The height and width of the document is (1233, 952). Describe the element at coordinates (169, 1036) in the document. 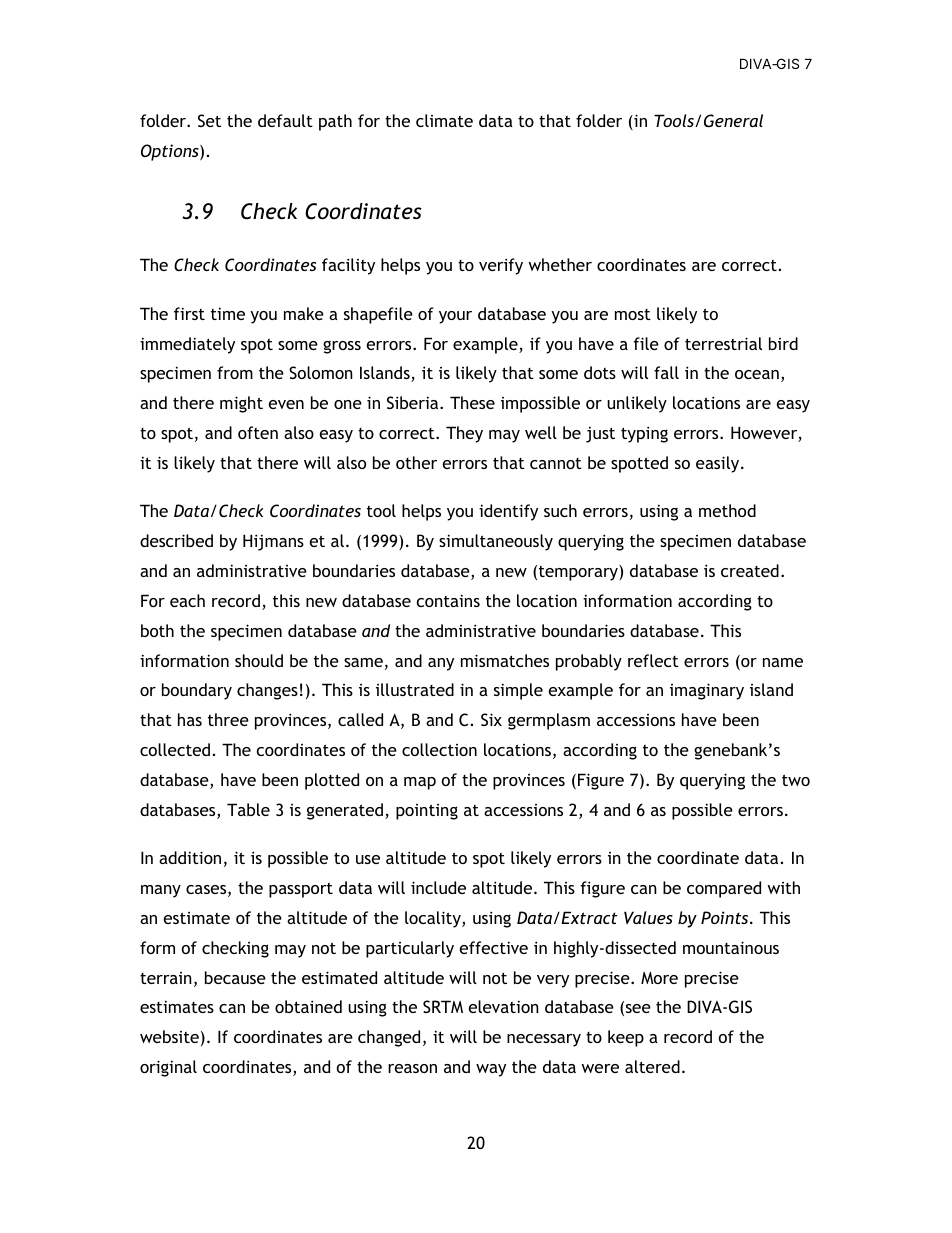

I see `website` at that location.
